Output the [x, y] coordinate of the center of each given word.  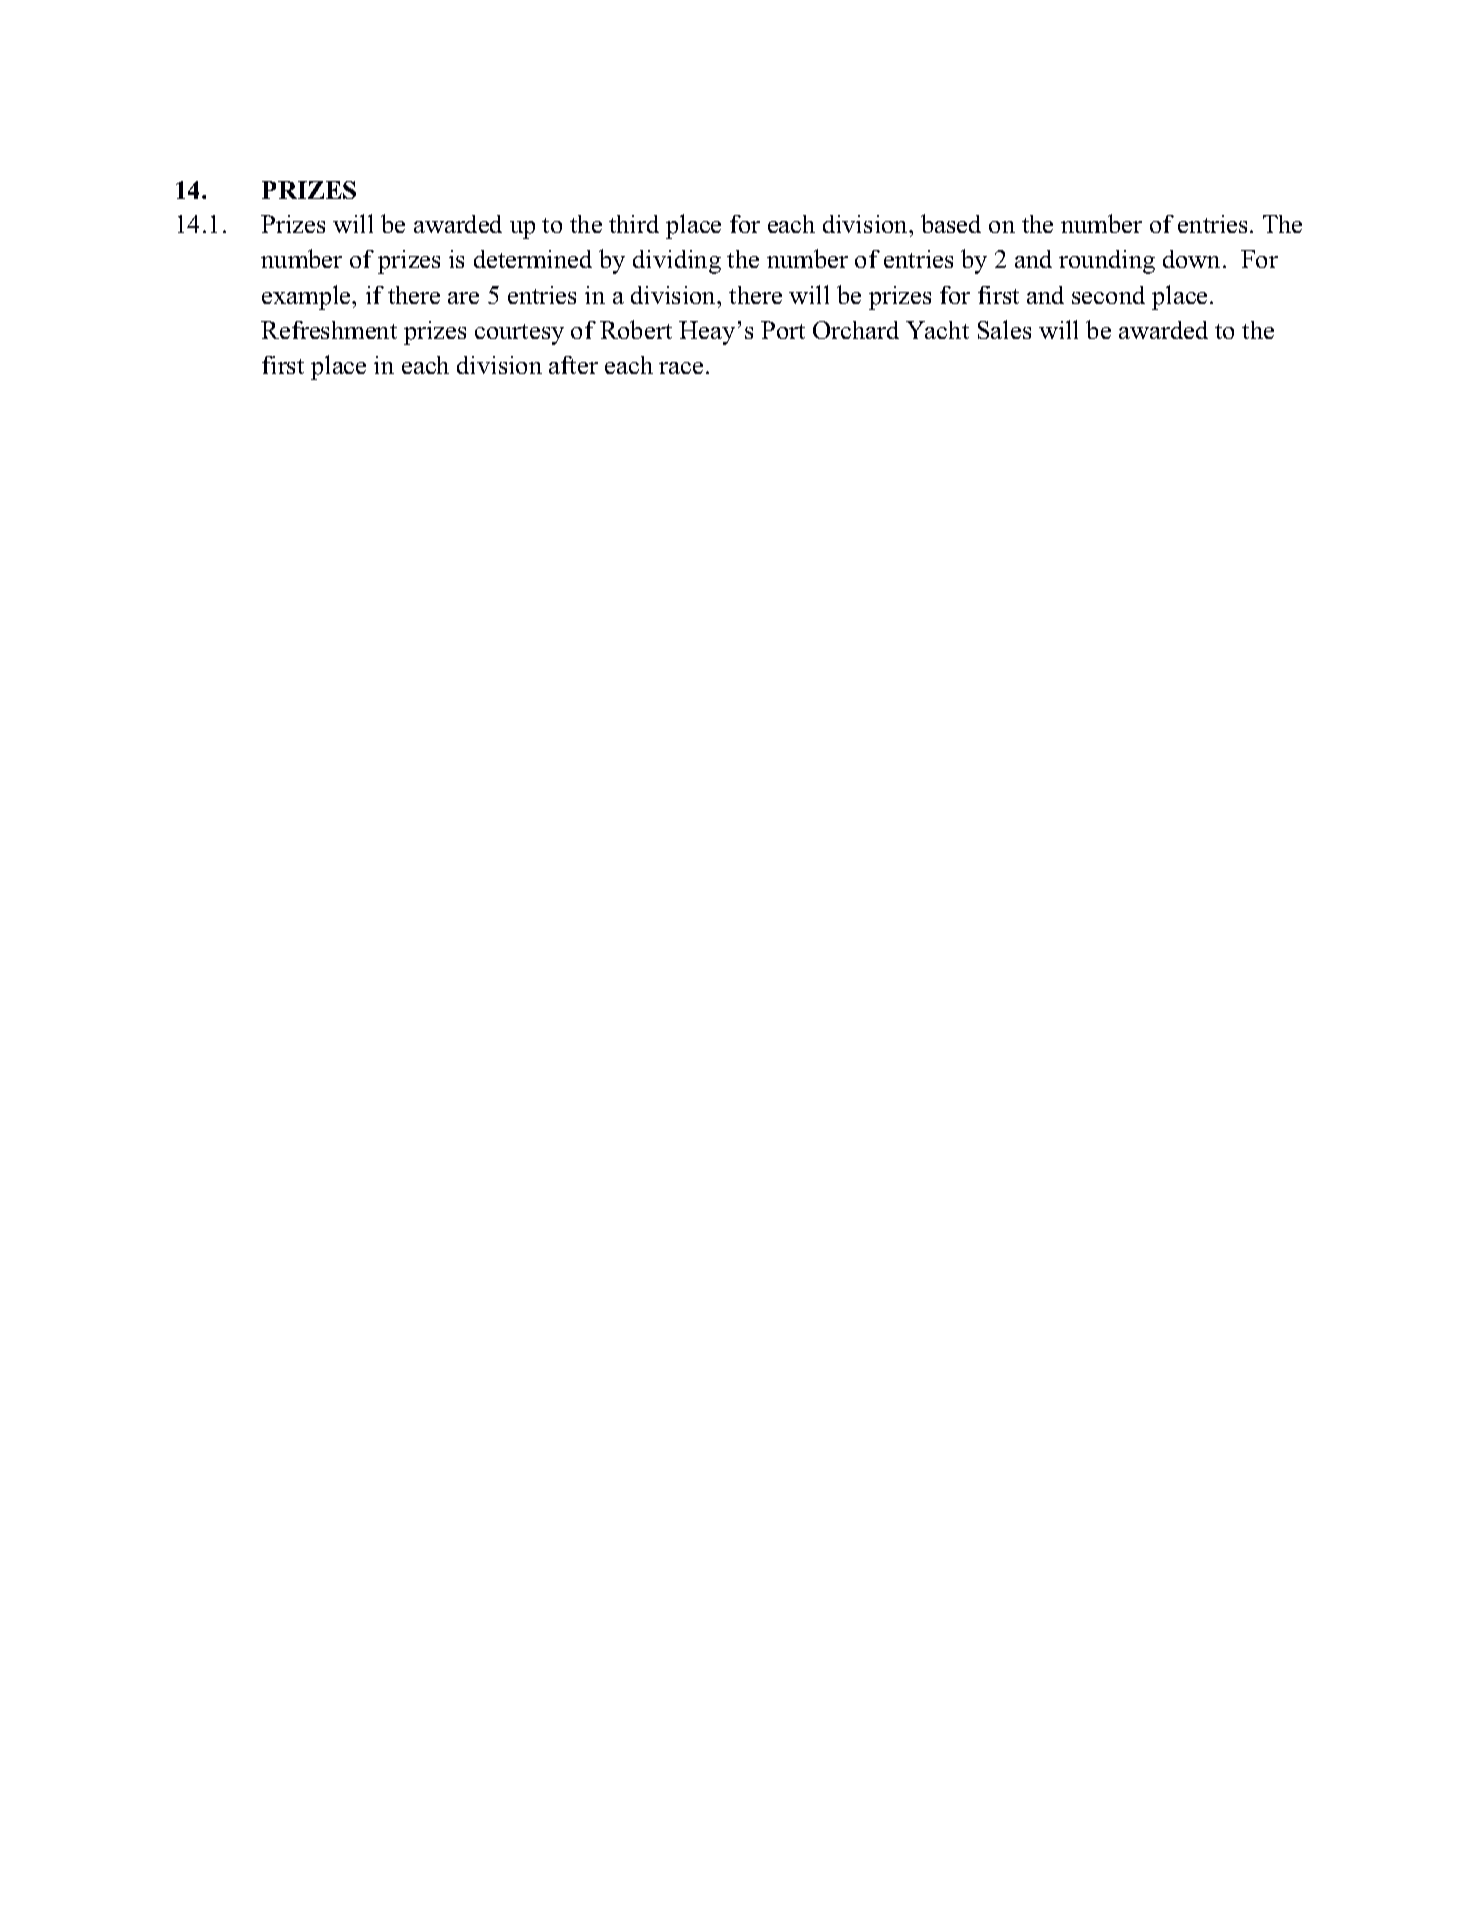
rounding [1107, 262]
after [573, 365]
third [634, 224]
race [681, 368]
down [1193, 259]
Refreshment [329, 330]
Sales [1004, 329]
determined [533, 259]
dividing [677, 262]
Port [783, 330]
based [951, 223]
